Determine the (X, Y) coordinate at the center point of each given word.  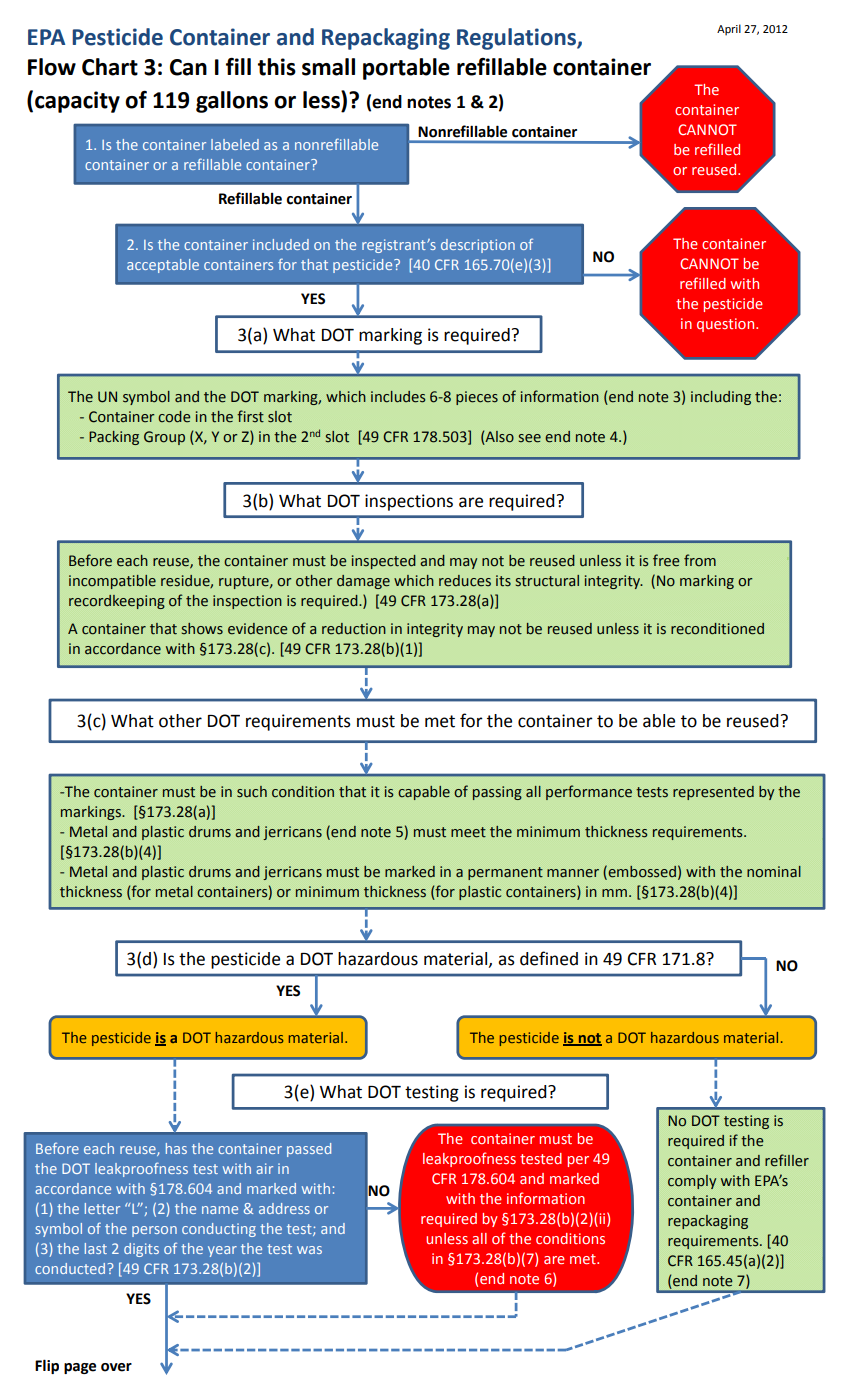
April (729, 30)
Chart (110, 67)
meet (468, 832)
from (700, 560)
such (252, 792)
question (727, 325)
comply (692, 1182)
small (328, 67)
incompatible (112, 582)
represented (713, 793)
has (176, 1148)
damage (363, 582)
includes (398, 397)
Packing (114, 438)
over (116, 1367)
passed (309, 1150)
